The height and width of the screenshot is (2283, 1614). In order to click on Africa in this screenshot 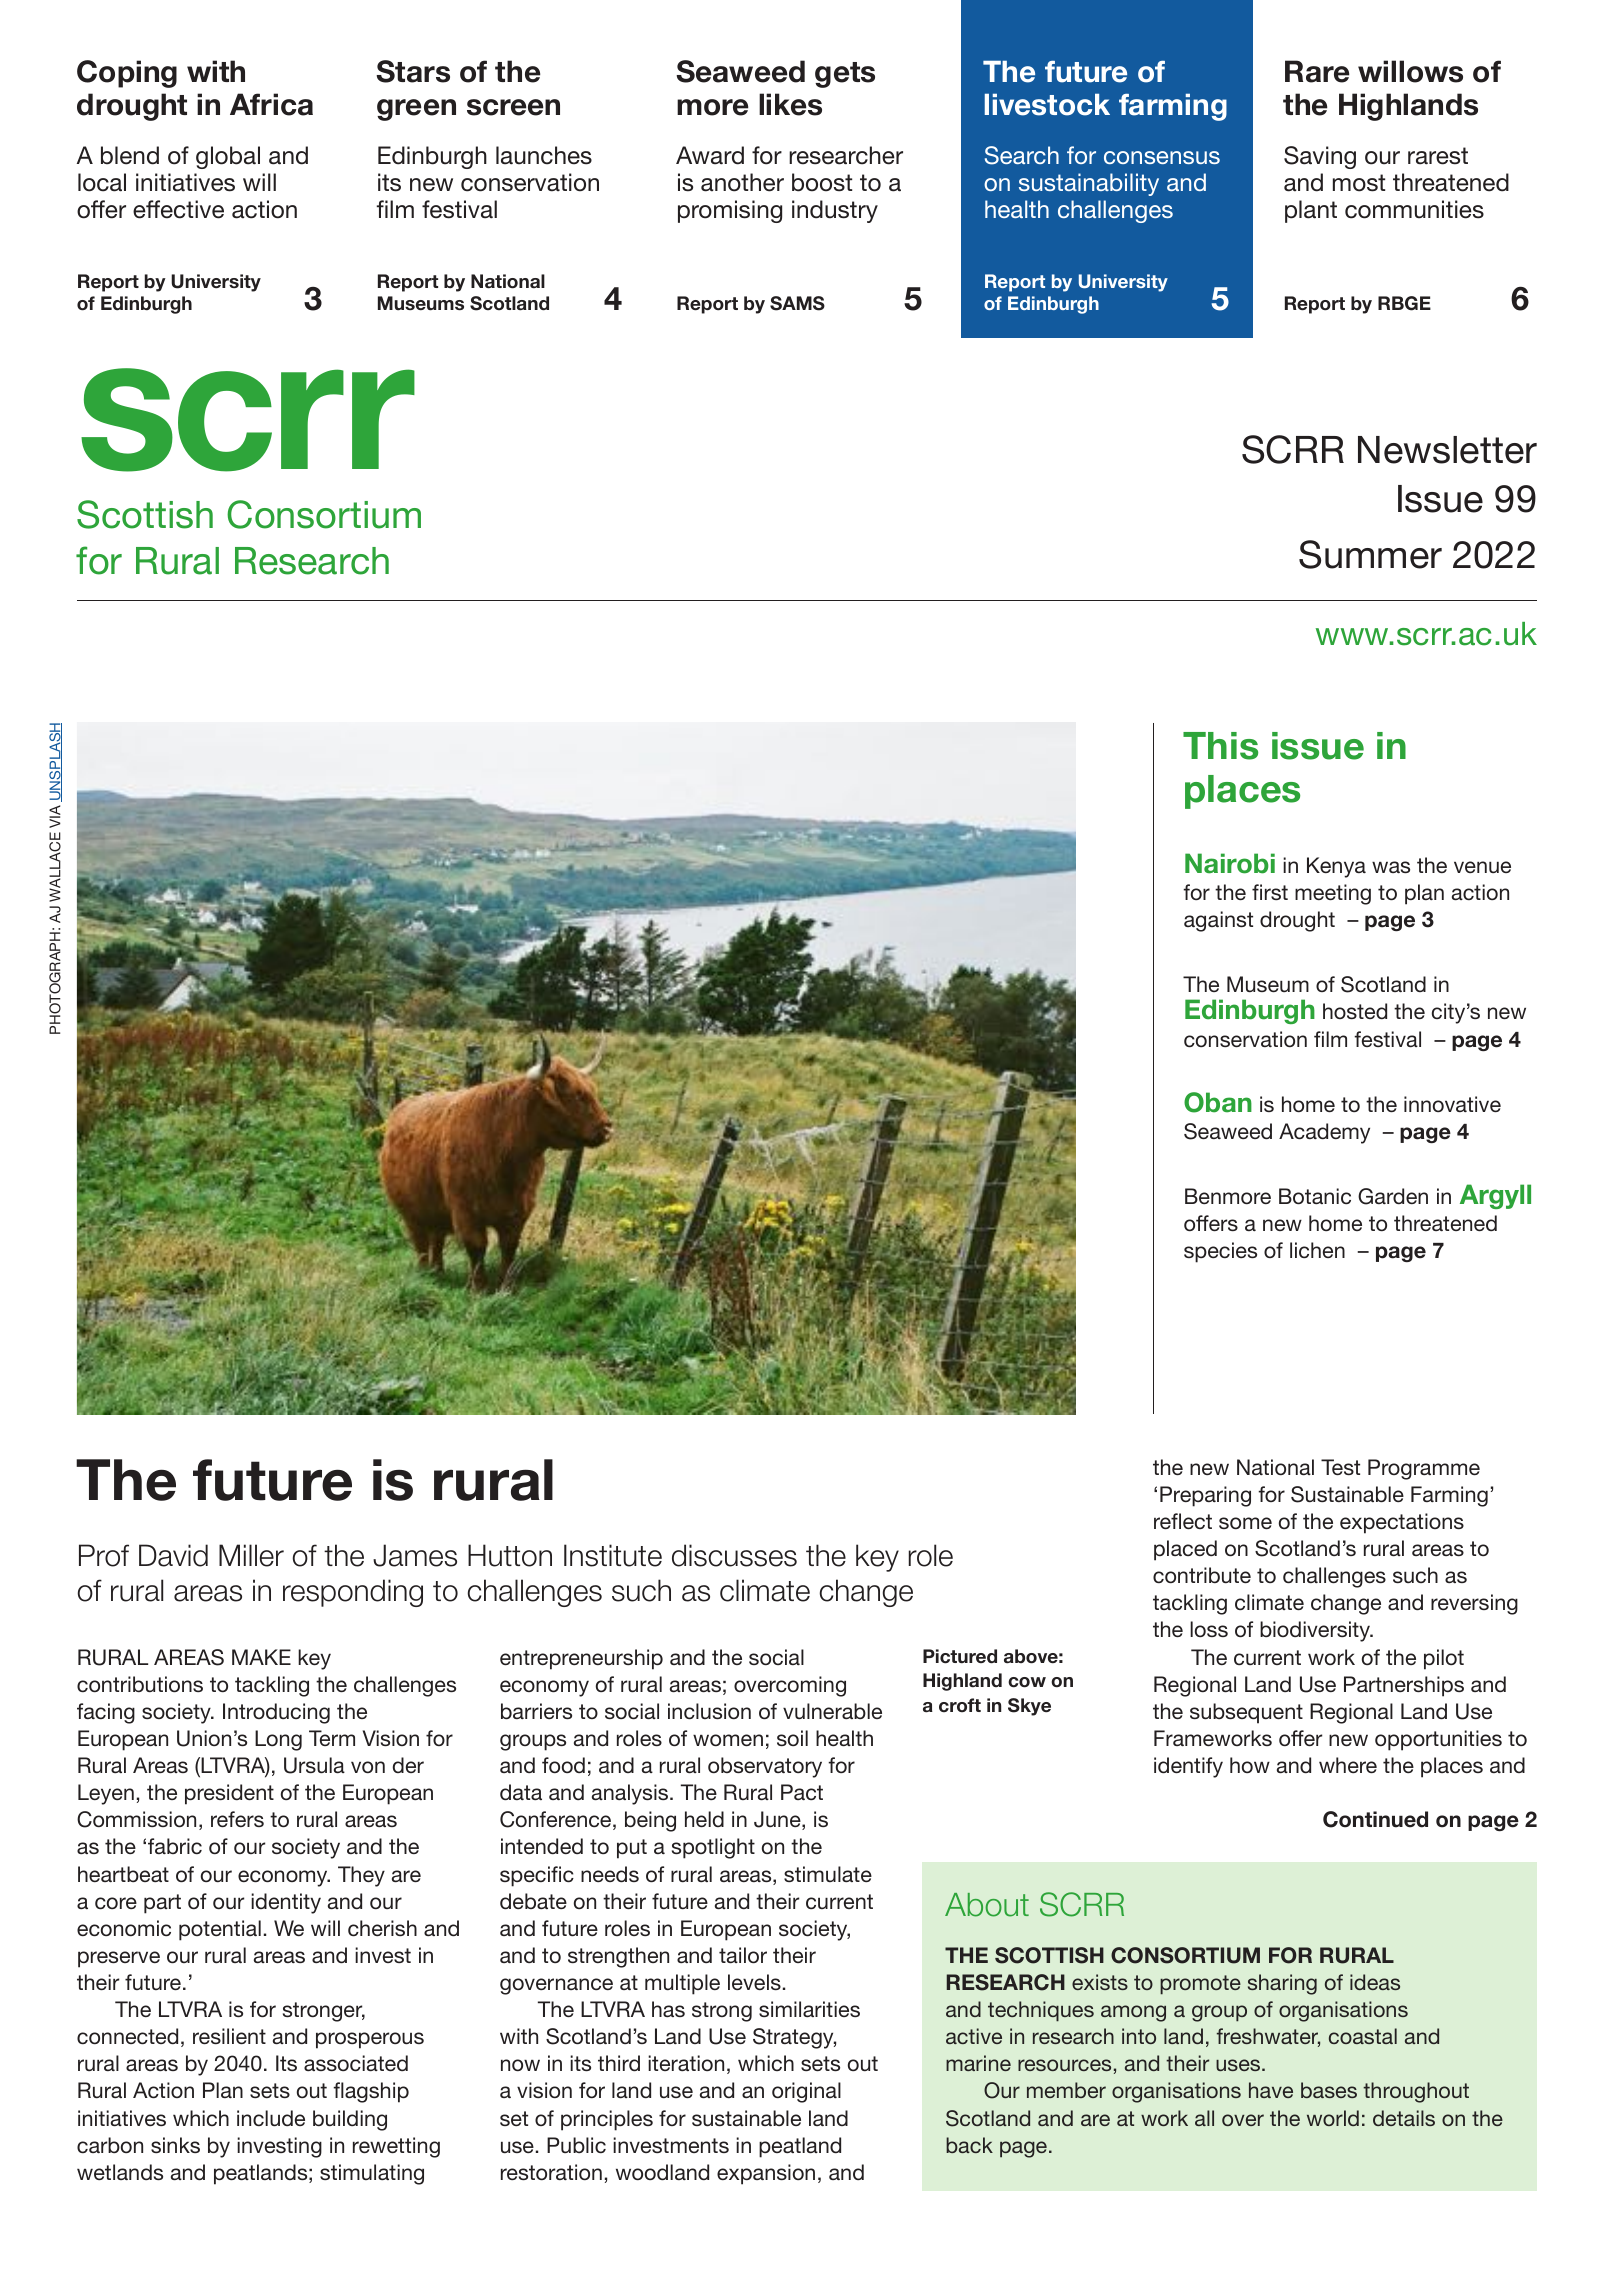, I will do `click(271, 104)`.
